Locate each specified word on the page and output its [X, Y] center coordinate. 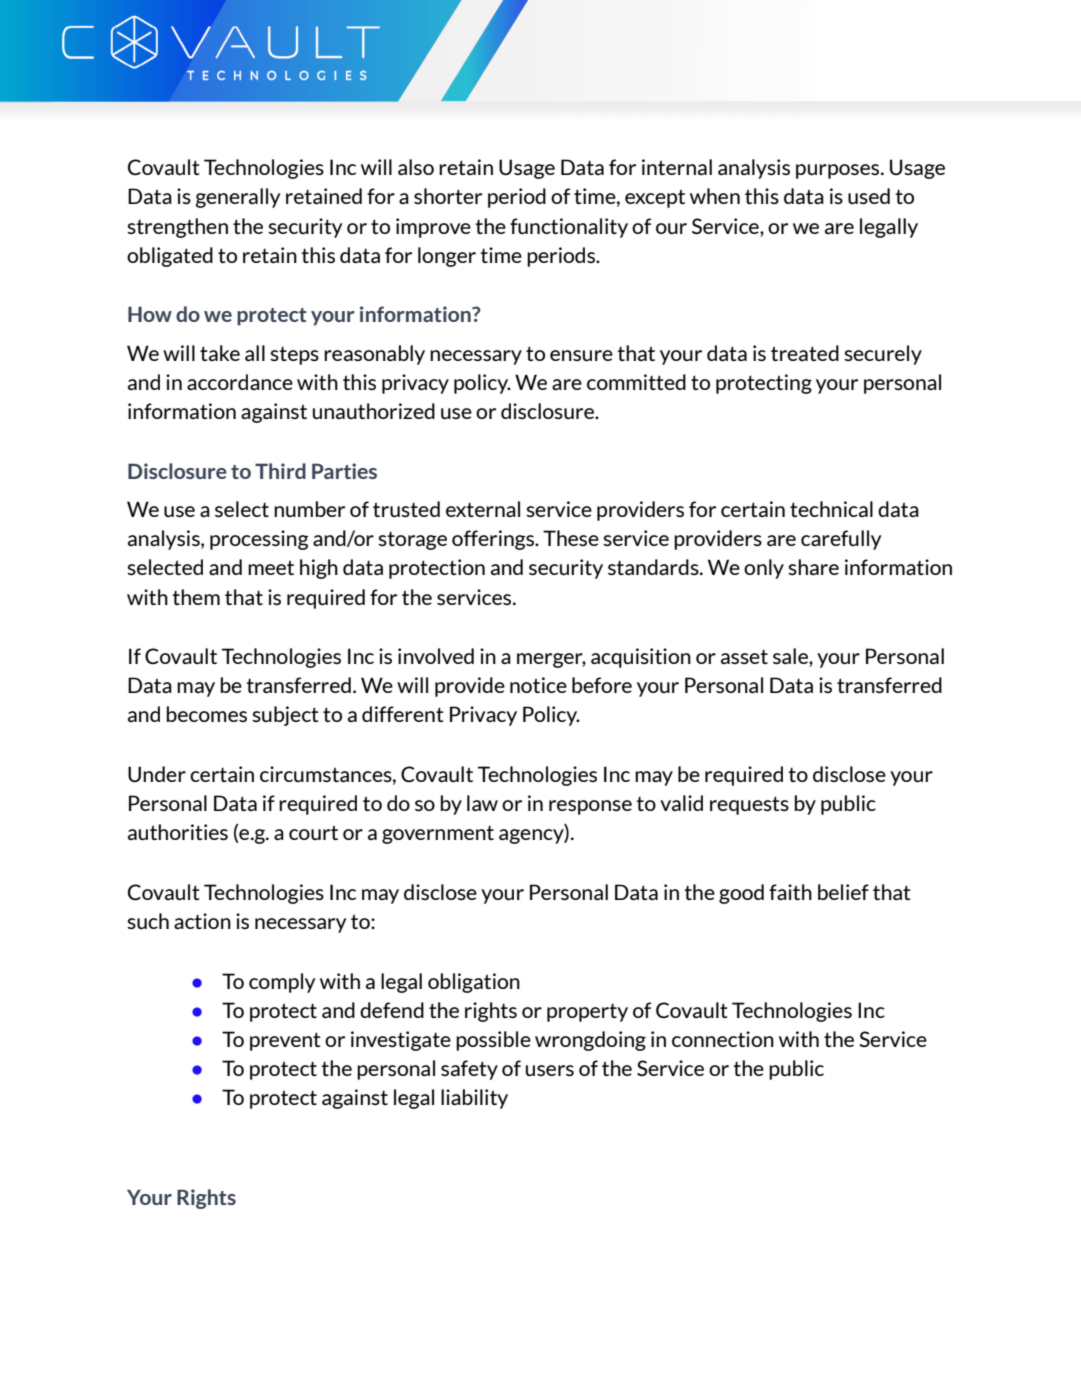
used [869, 196]
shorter [448, 196]
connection [723, 1039]
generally [237, 198]
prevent [285, 1041]
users [550, 1070]
